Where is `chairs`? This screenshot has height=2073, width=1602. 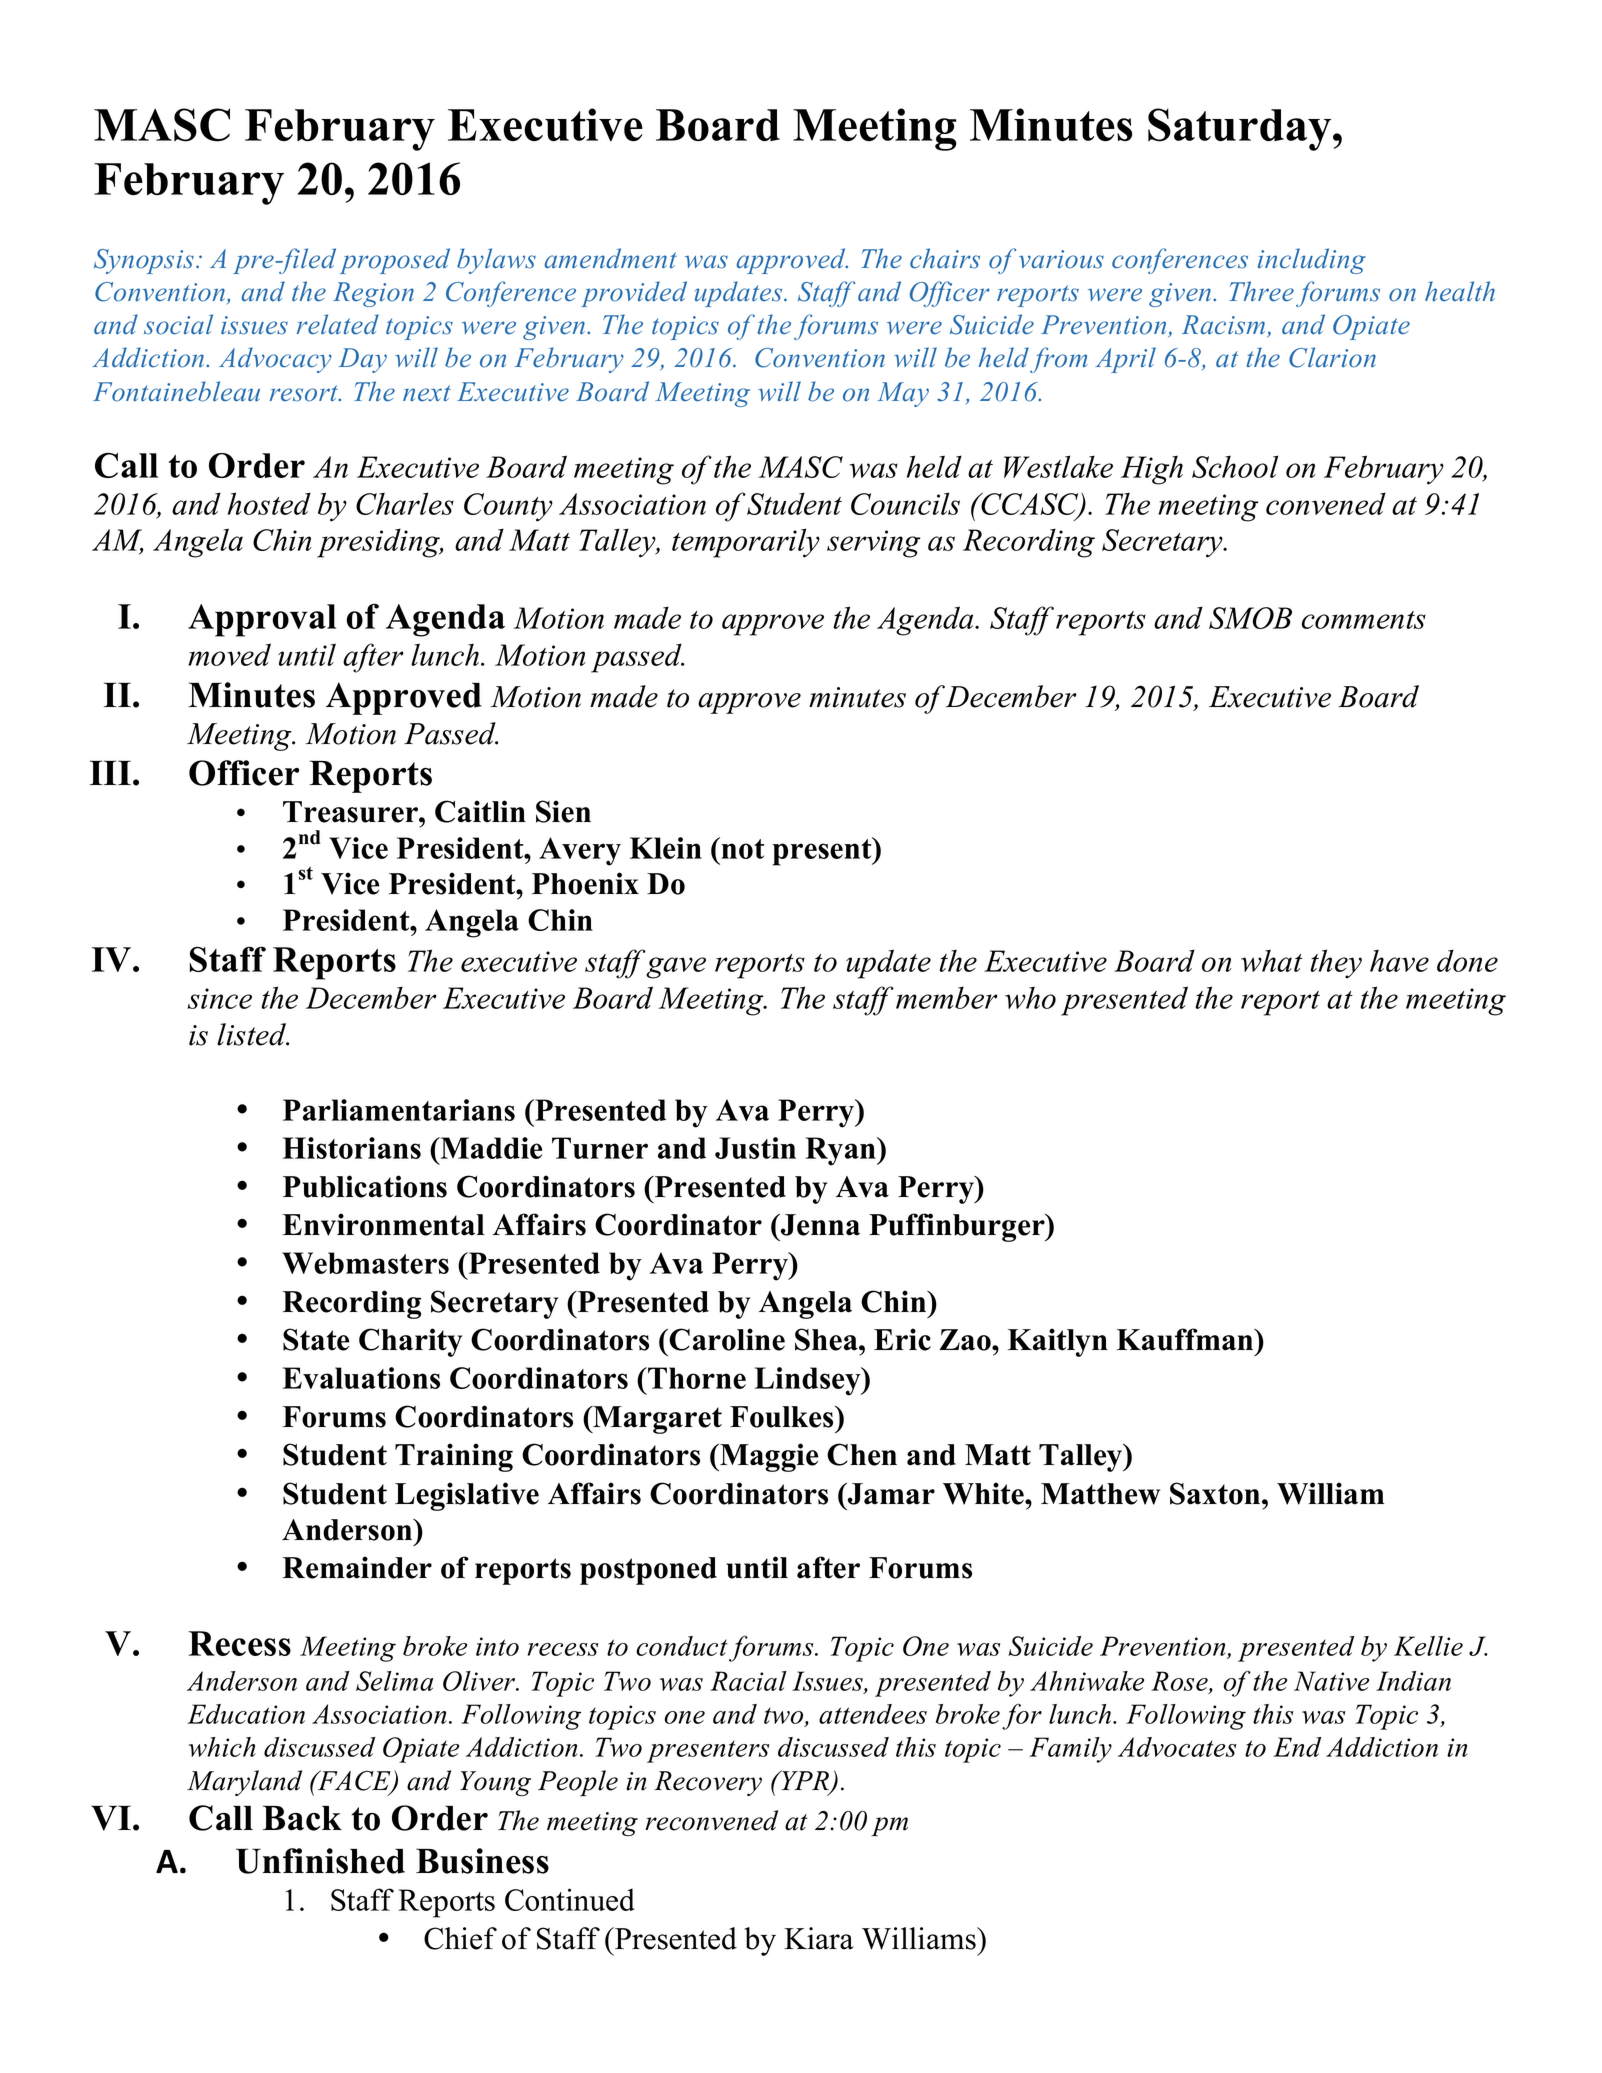
chairs is located at coordinates (945, 258).
